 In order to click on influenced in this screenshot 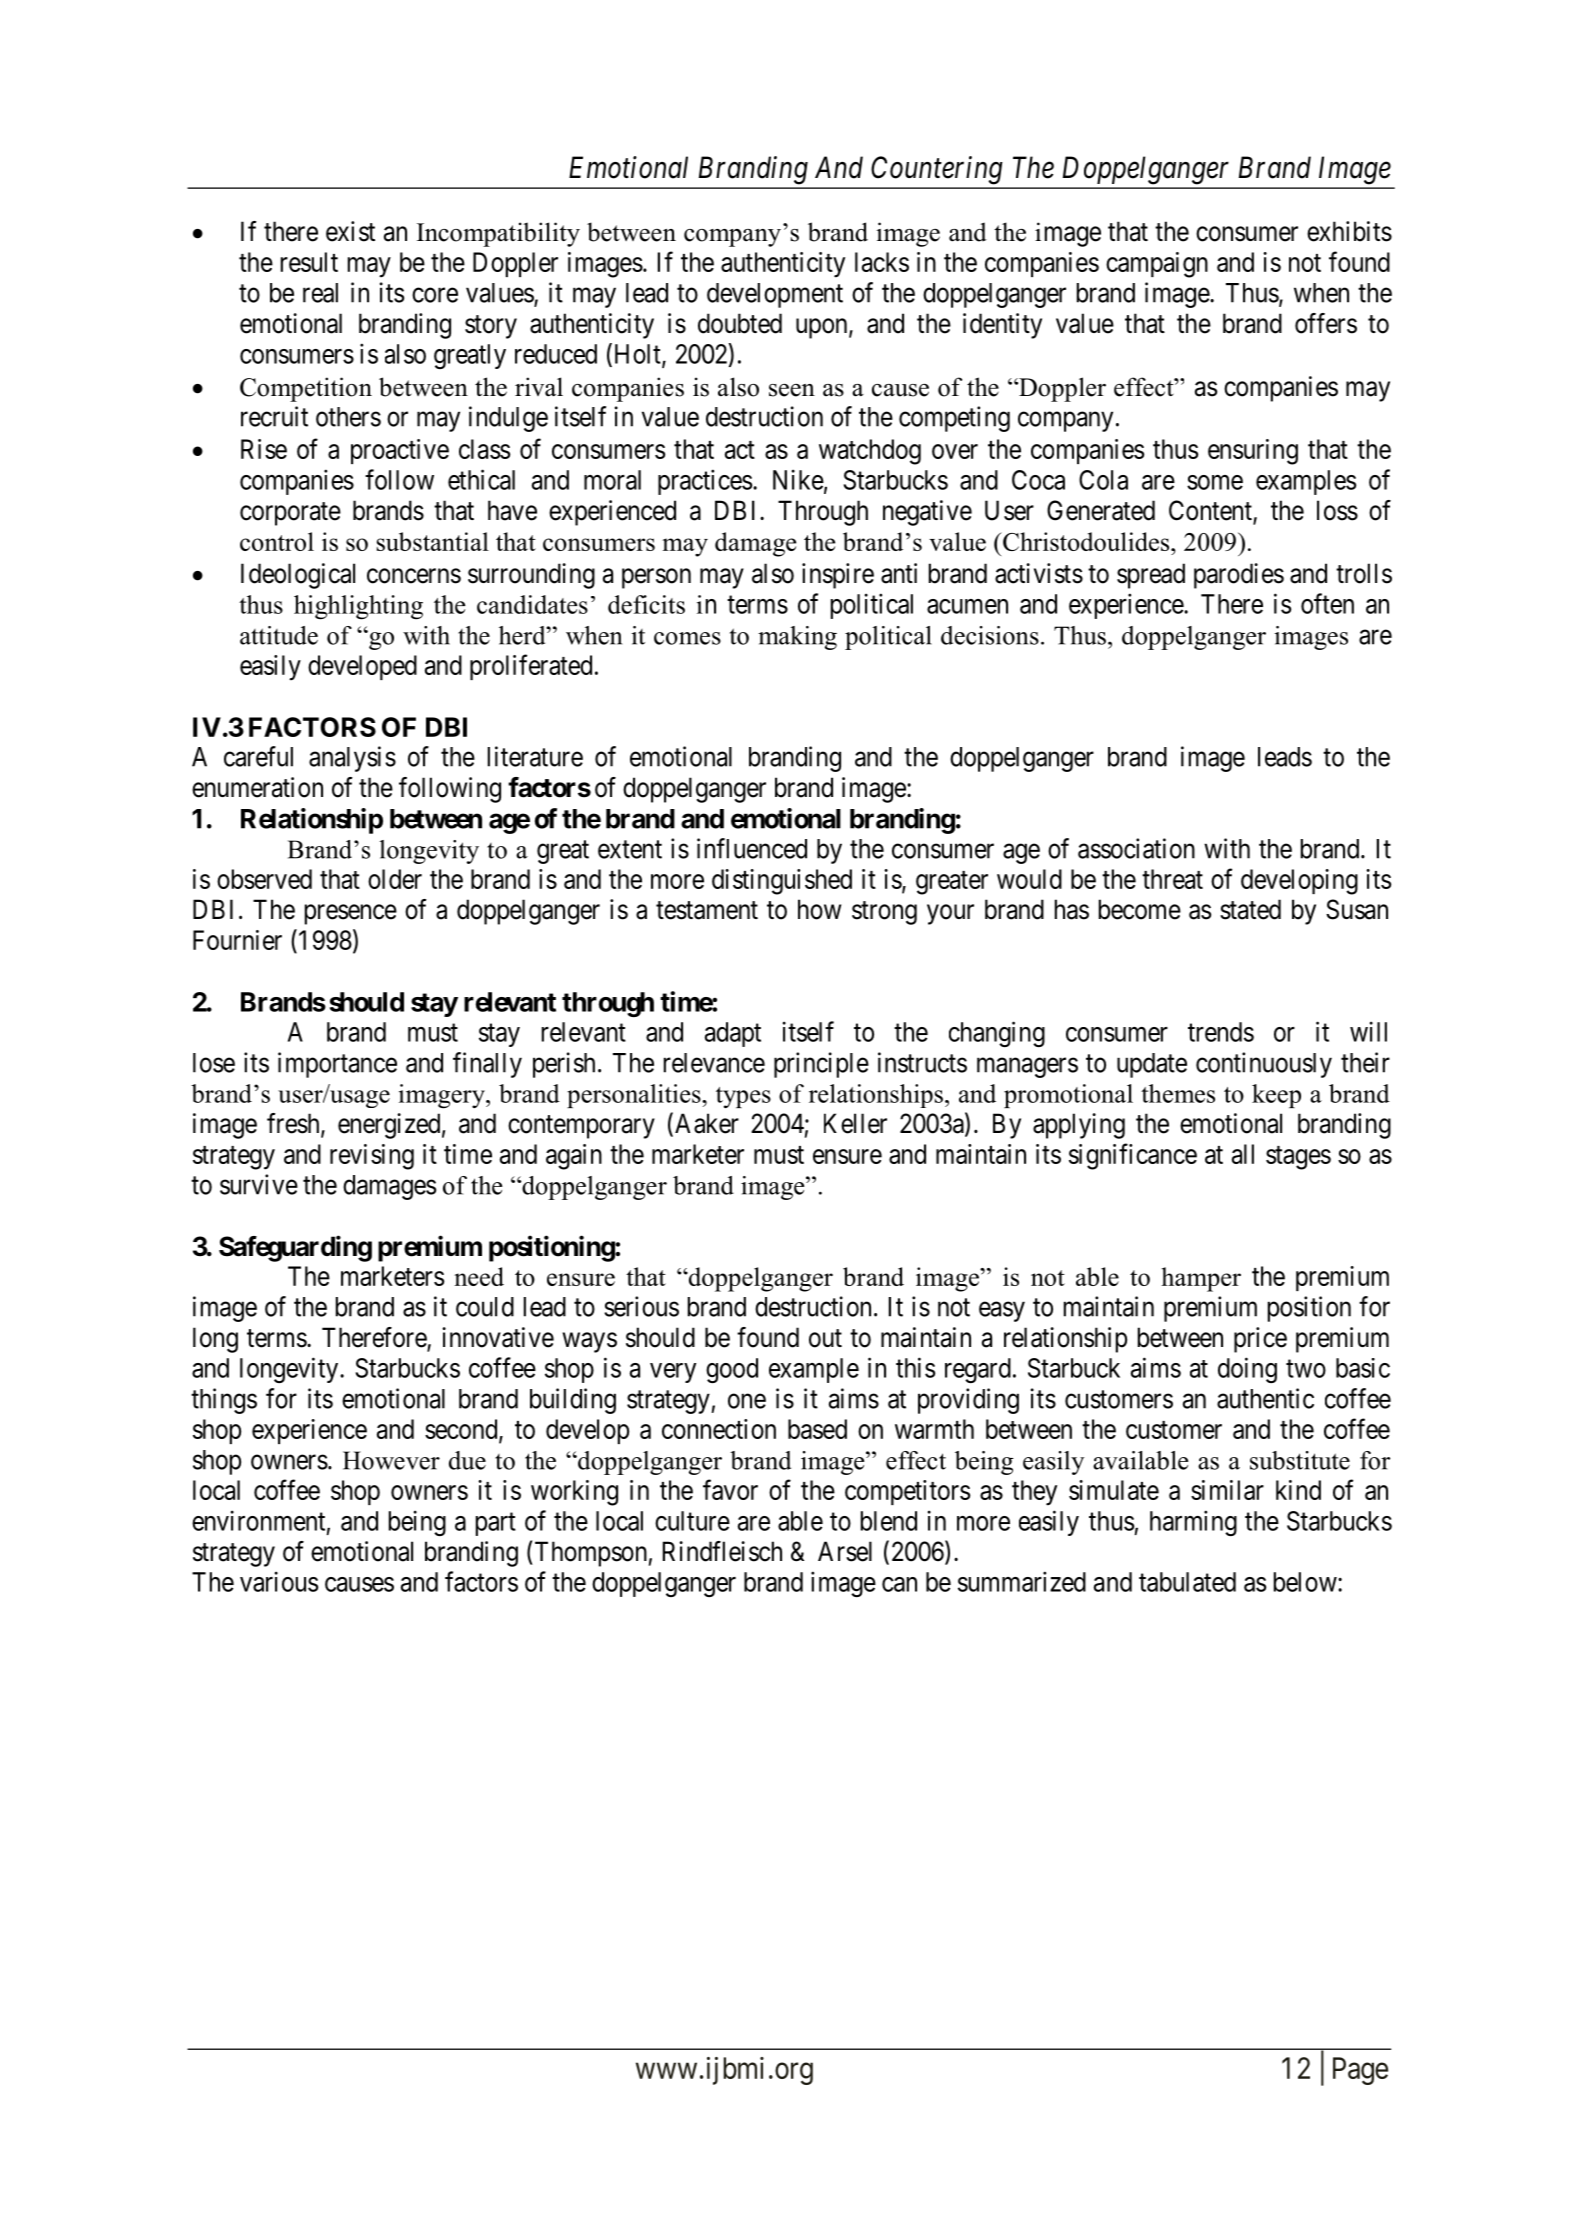, I will do `click(752, 848)`.
